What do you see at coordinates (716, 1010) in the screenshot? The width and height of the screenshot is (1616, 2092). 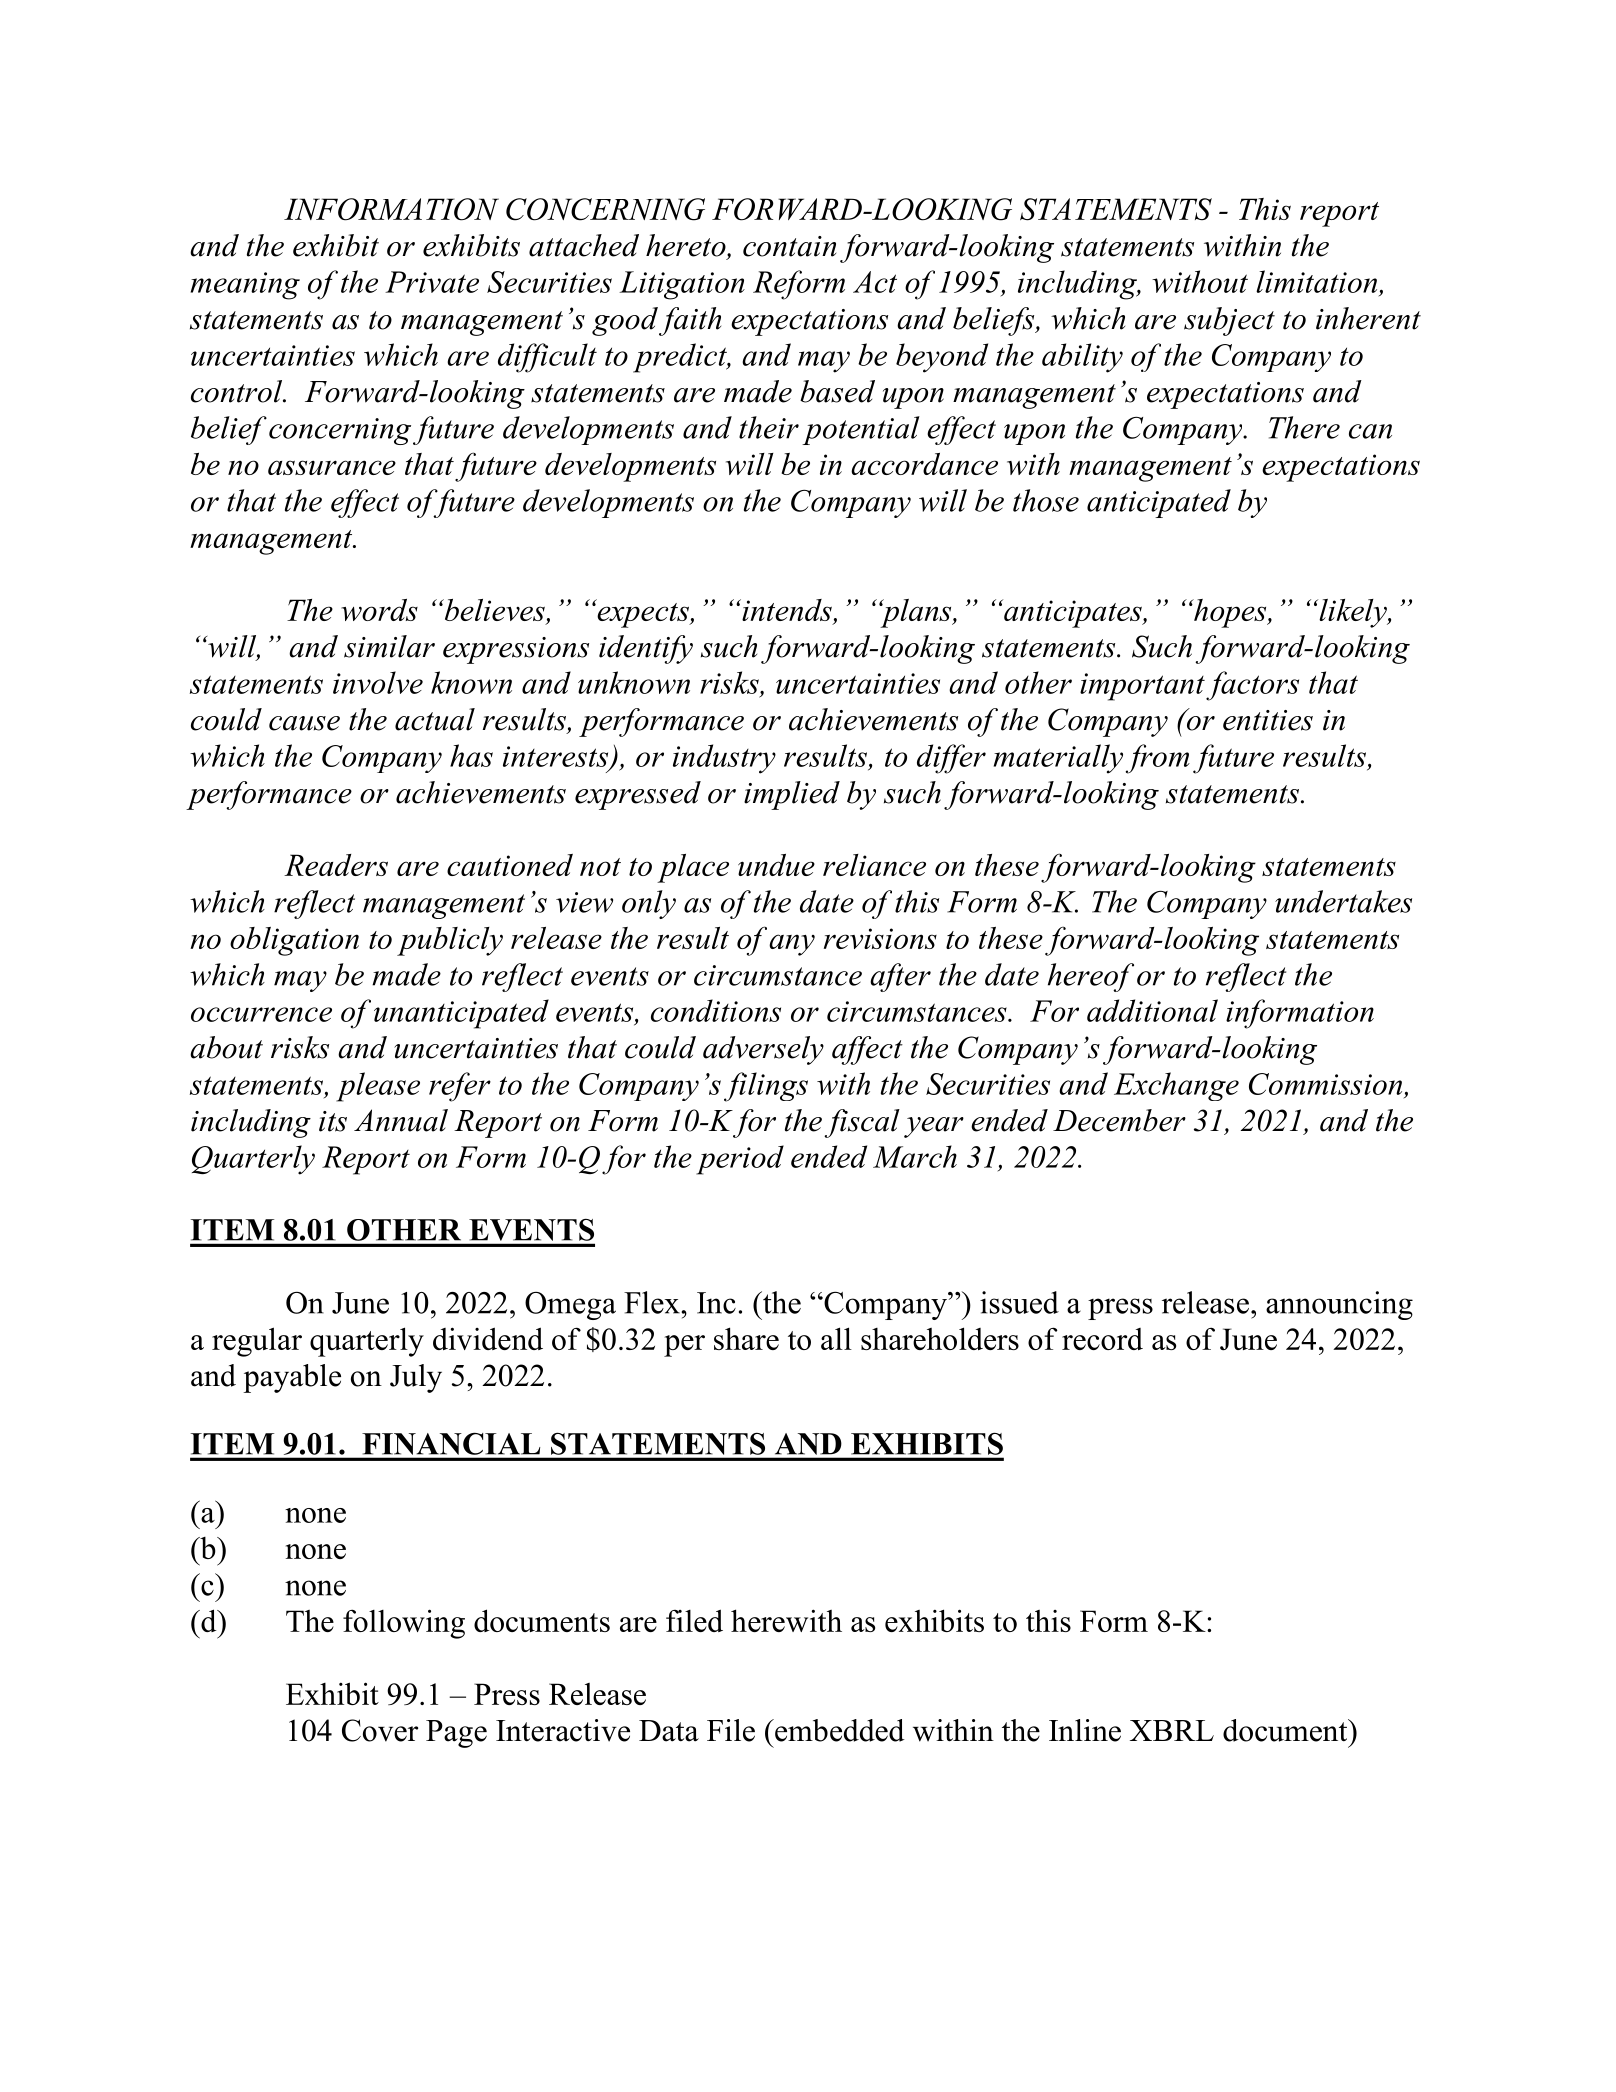 I see `conditions` at bounding box center [716, 1010].
